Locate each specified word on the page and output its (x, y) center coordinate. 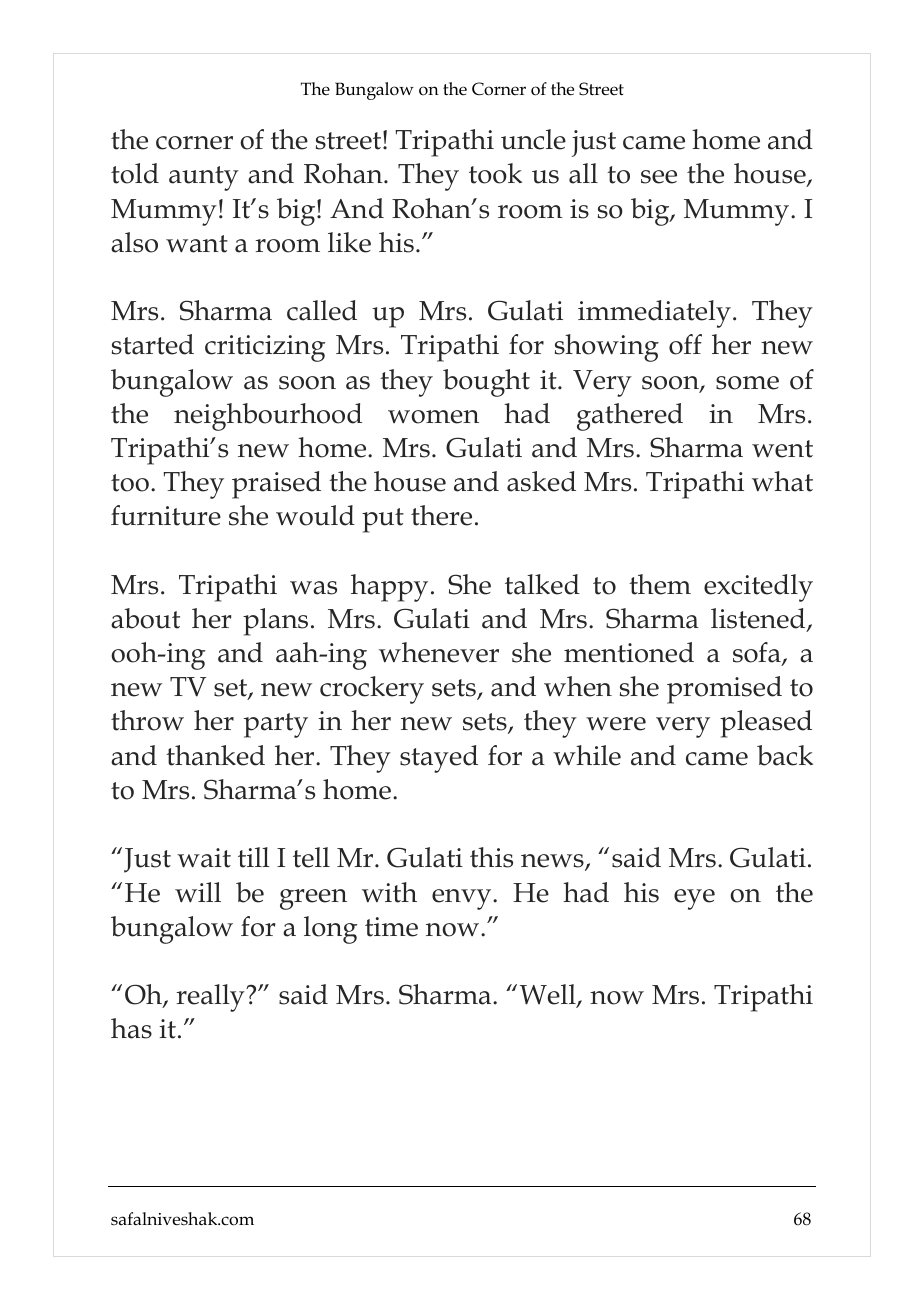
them (660, 584)
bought (486, 383)
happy (389, 588)
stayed (439, 759)
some (747, 383)
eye (694, 899)
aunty (204, 178)
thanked (215, 755)
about (145, 618)
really (211, 998)
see (659, 177)
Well (549, 996)
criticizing (265, 348)
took (495, 173)
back (785, 755)
